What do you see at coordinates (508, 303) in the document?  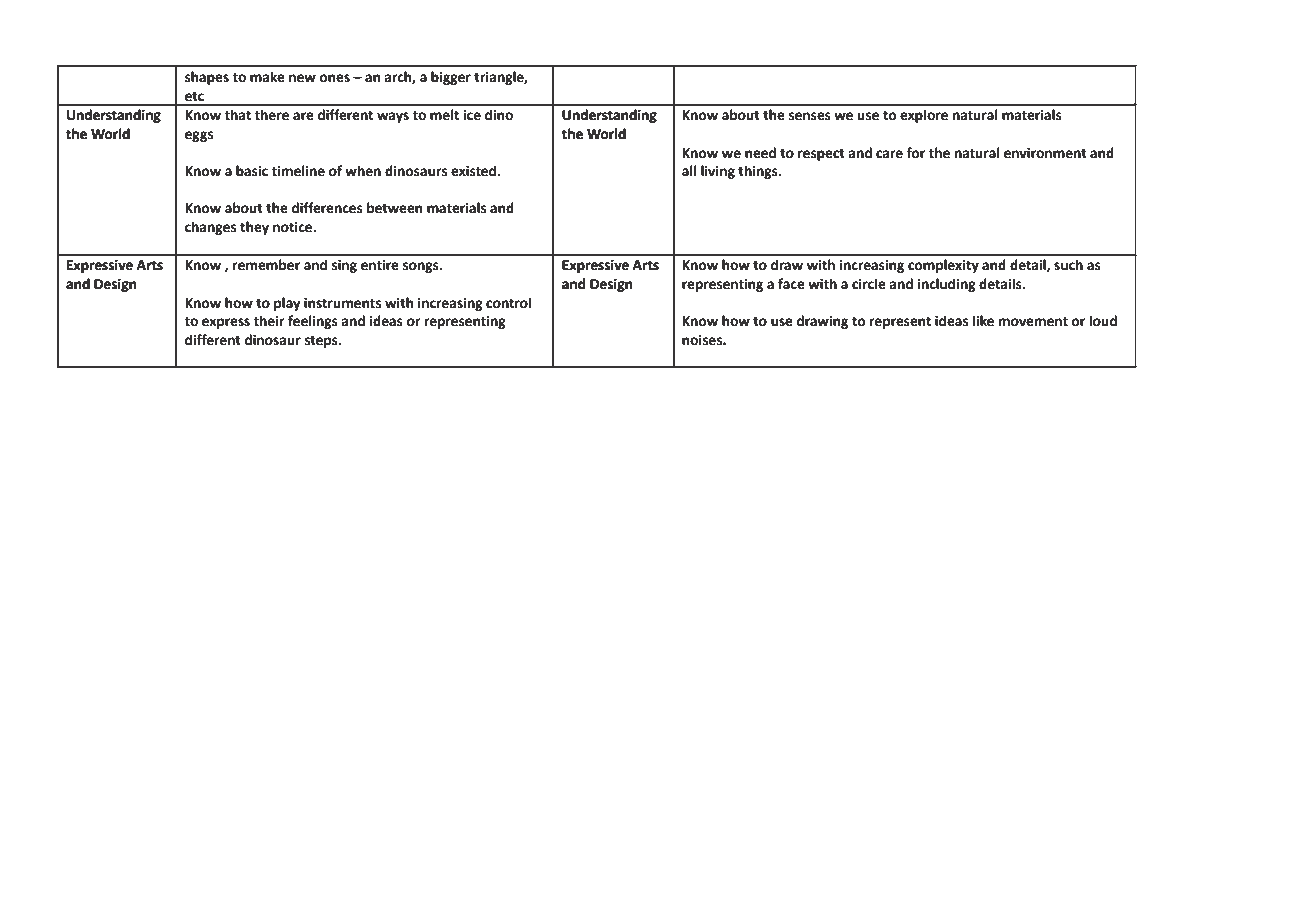 I see `control` at bounding box center [508, 303].
